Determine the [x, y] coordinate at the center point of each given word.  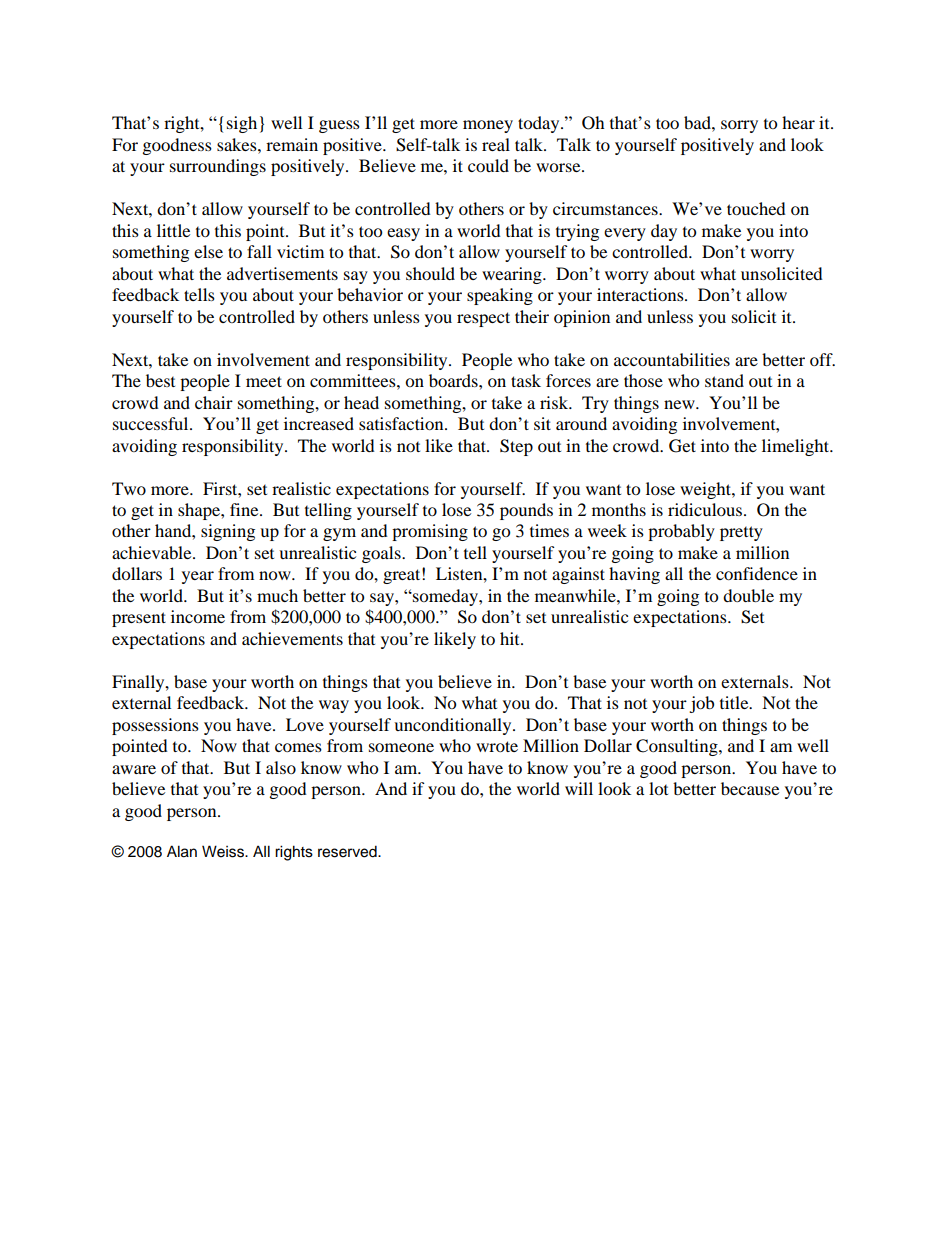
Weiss [224, 851]
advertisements [282, 273]
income [198, 616]
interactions [641, 294]
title [735, 702]
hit [511, 638]
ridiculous [706, 509]
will [579, 788]
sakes [238, 144]
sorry [739, 126]
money [488, 126]
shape [200, 511]
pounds [526, 511]
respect [483, 319]
